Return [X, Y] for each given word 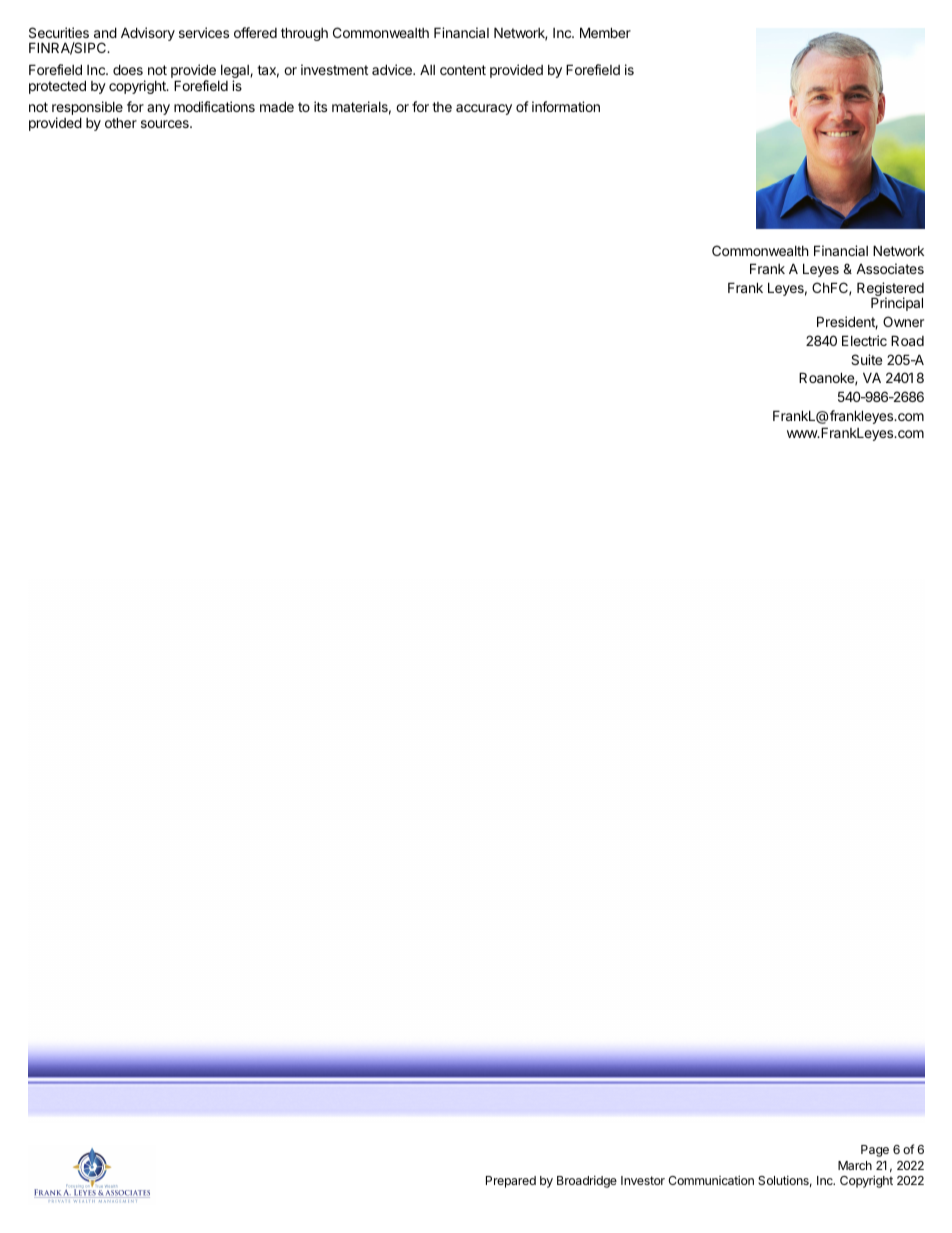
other [121, 122]
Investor [643, 1180]
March [855, 1165]
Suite [866, 359]
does [128, 69]
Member [605, 32]
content [463, 70]
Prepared [511, 1182]
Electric [864, 340]
